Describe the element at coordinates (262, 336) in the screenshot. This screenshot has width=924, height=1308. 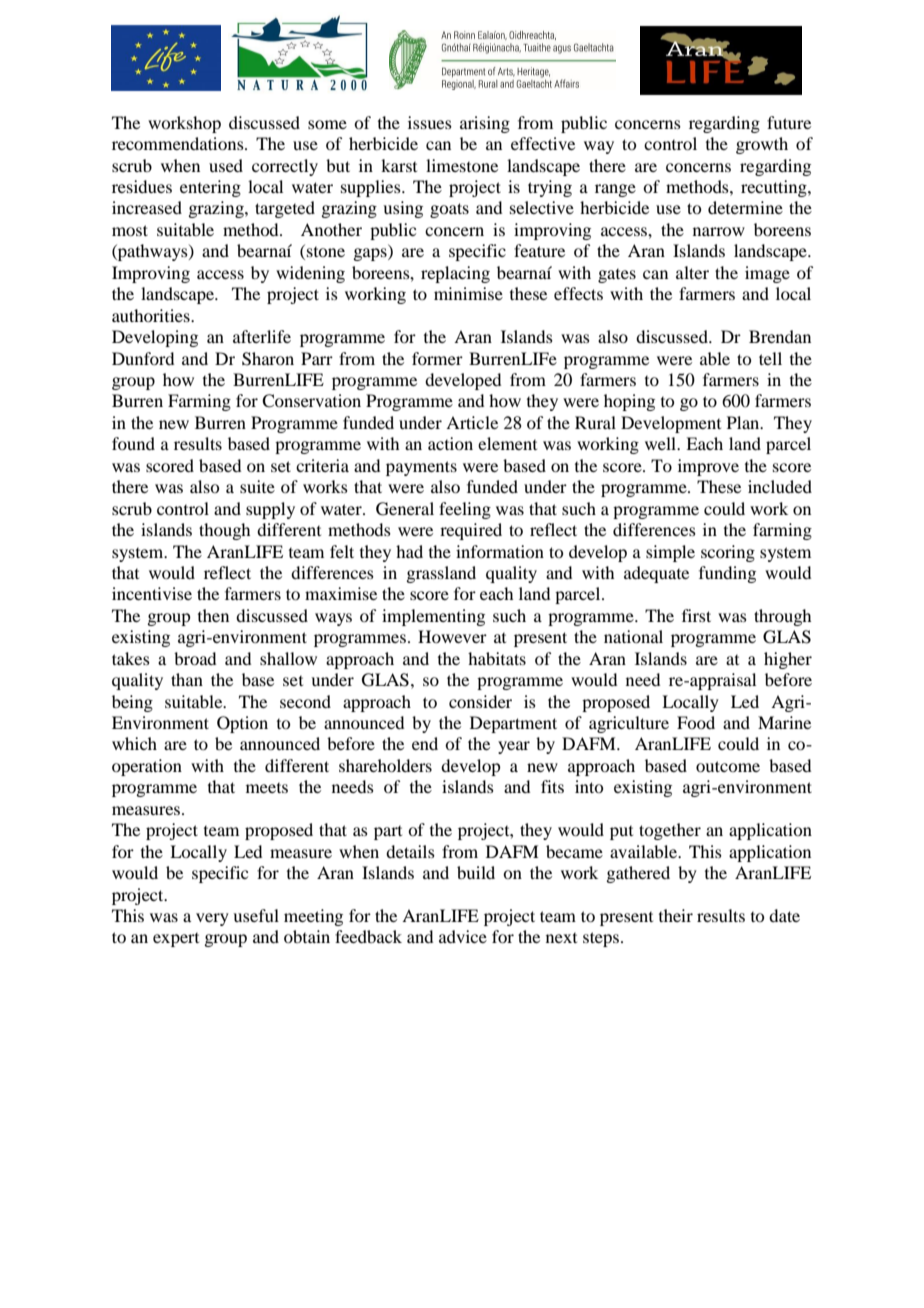
I see `afterlife` at that location.
